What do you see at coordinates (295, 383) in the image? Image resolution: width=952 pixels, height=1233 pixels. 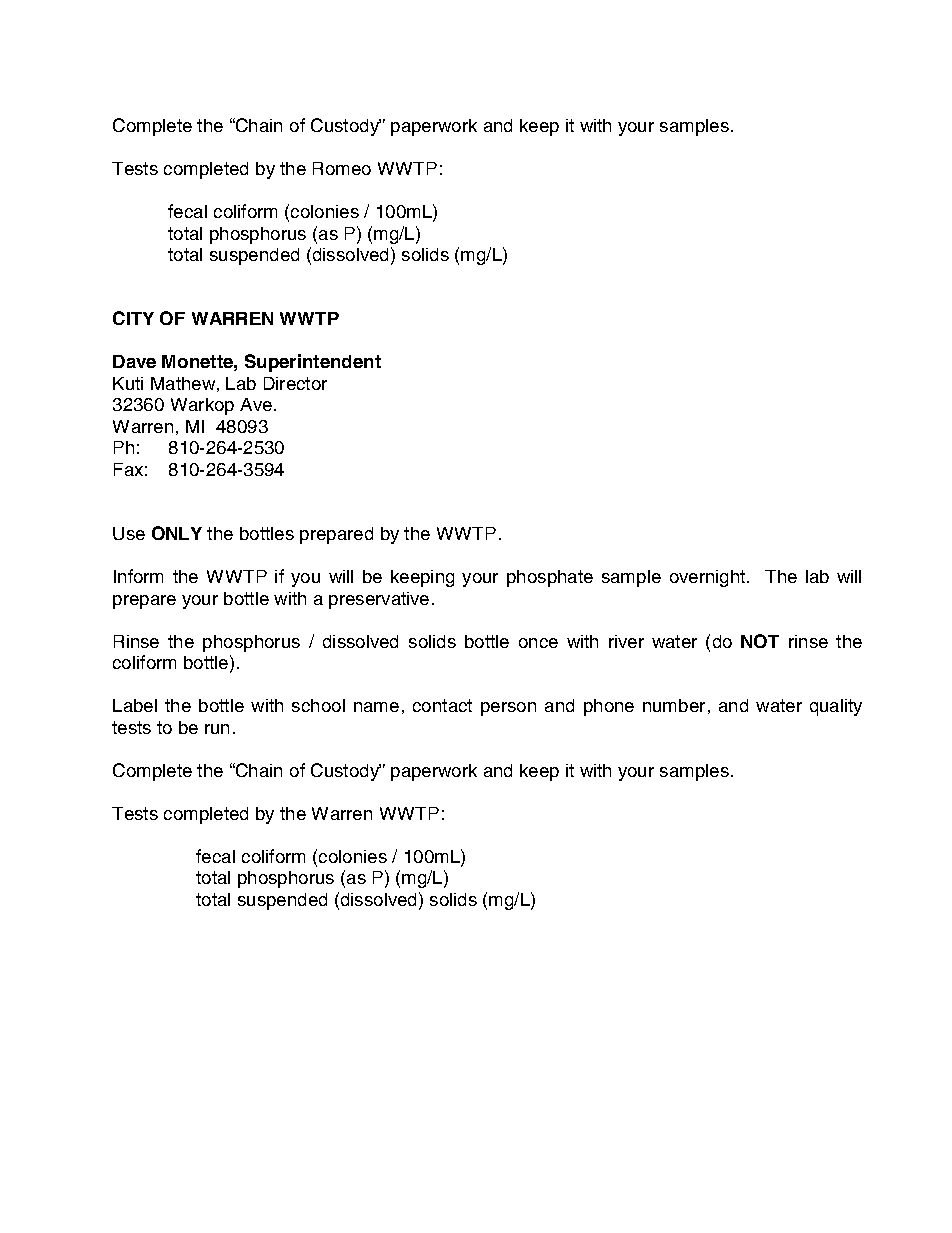 I see `Director` at bounding box center [295, 383].
